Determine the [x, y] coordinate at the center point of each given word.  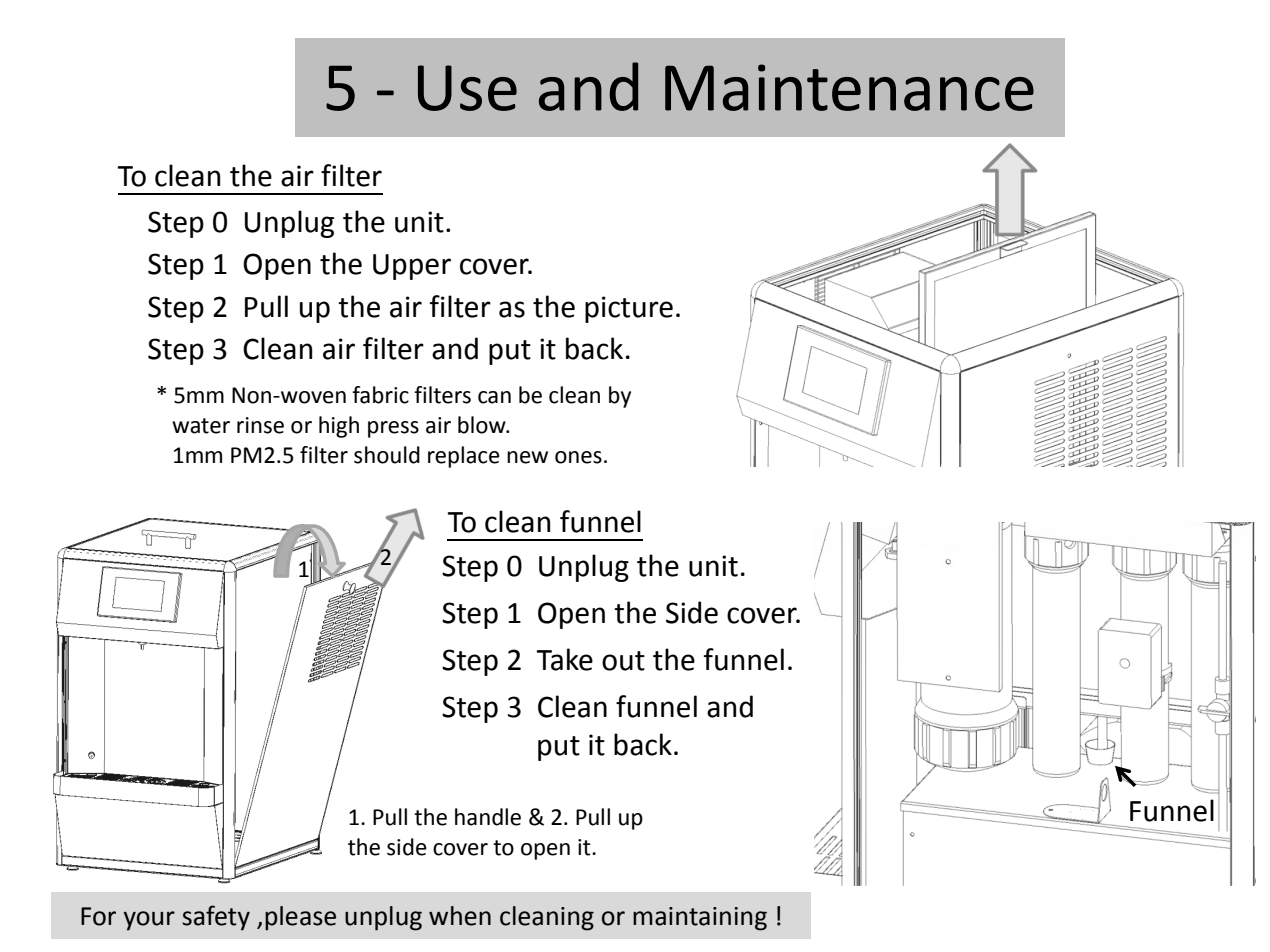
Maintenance [849, 87]
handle [488, 817]
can [494, 397]
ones [578, 457]
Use [467, 88]
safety [216, 918]
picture [629, 309]
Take [564, 659]
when [460, 916]
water [201, 426]
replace [464, 457]
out [623, 661]
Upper [412, 267]
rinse [260, 425]
